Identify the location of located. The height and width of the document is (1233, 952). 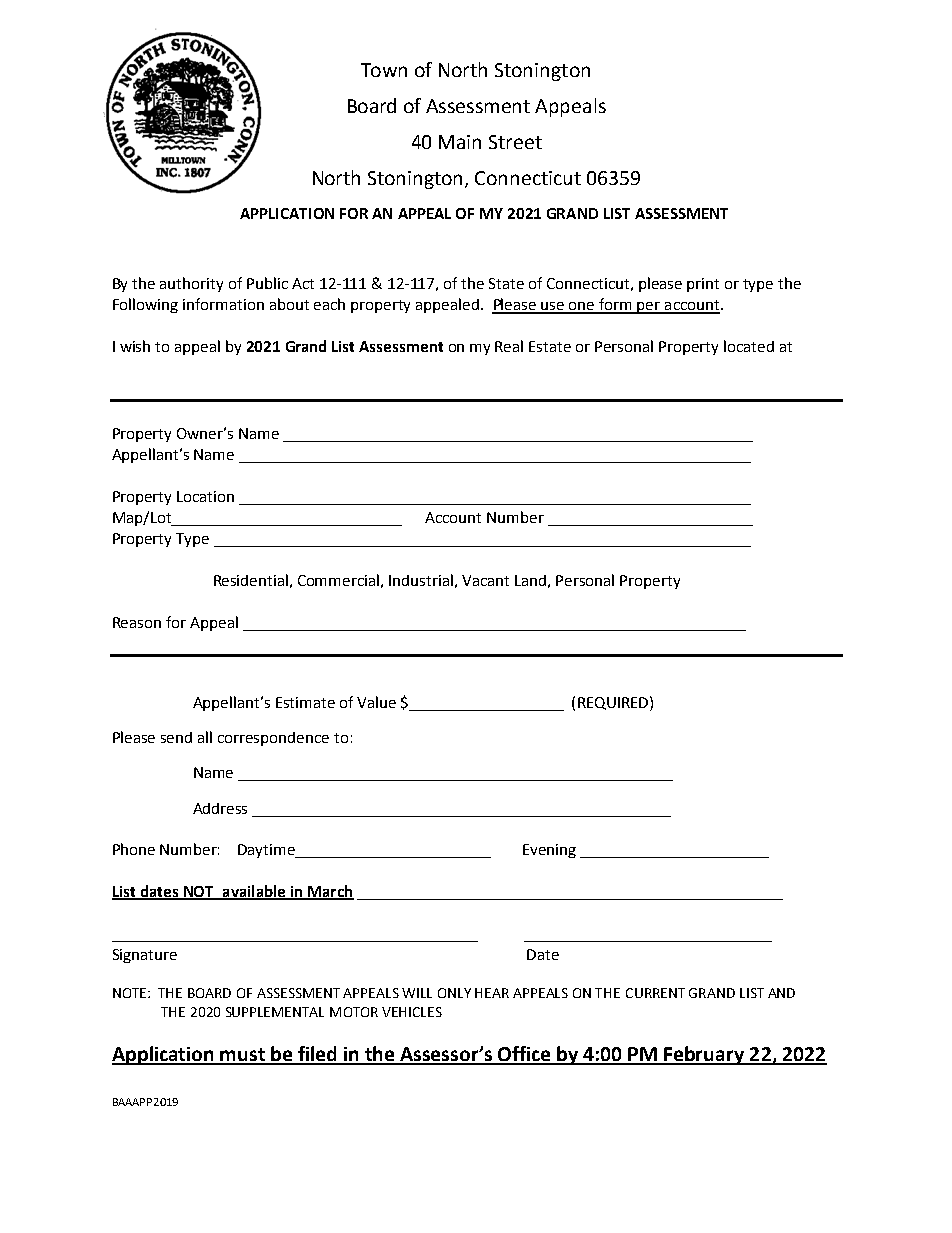
(749, 346).
